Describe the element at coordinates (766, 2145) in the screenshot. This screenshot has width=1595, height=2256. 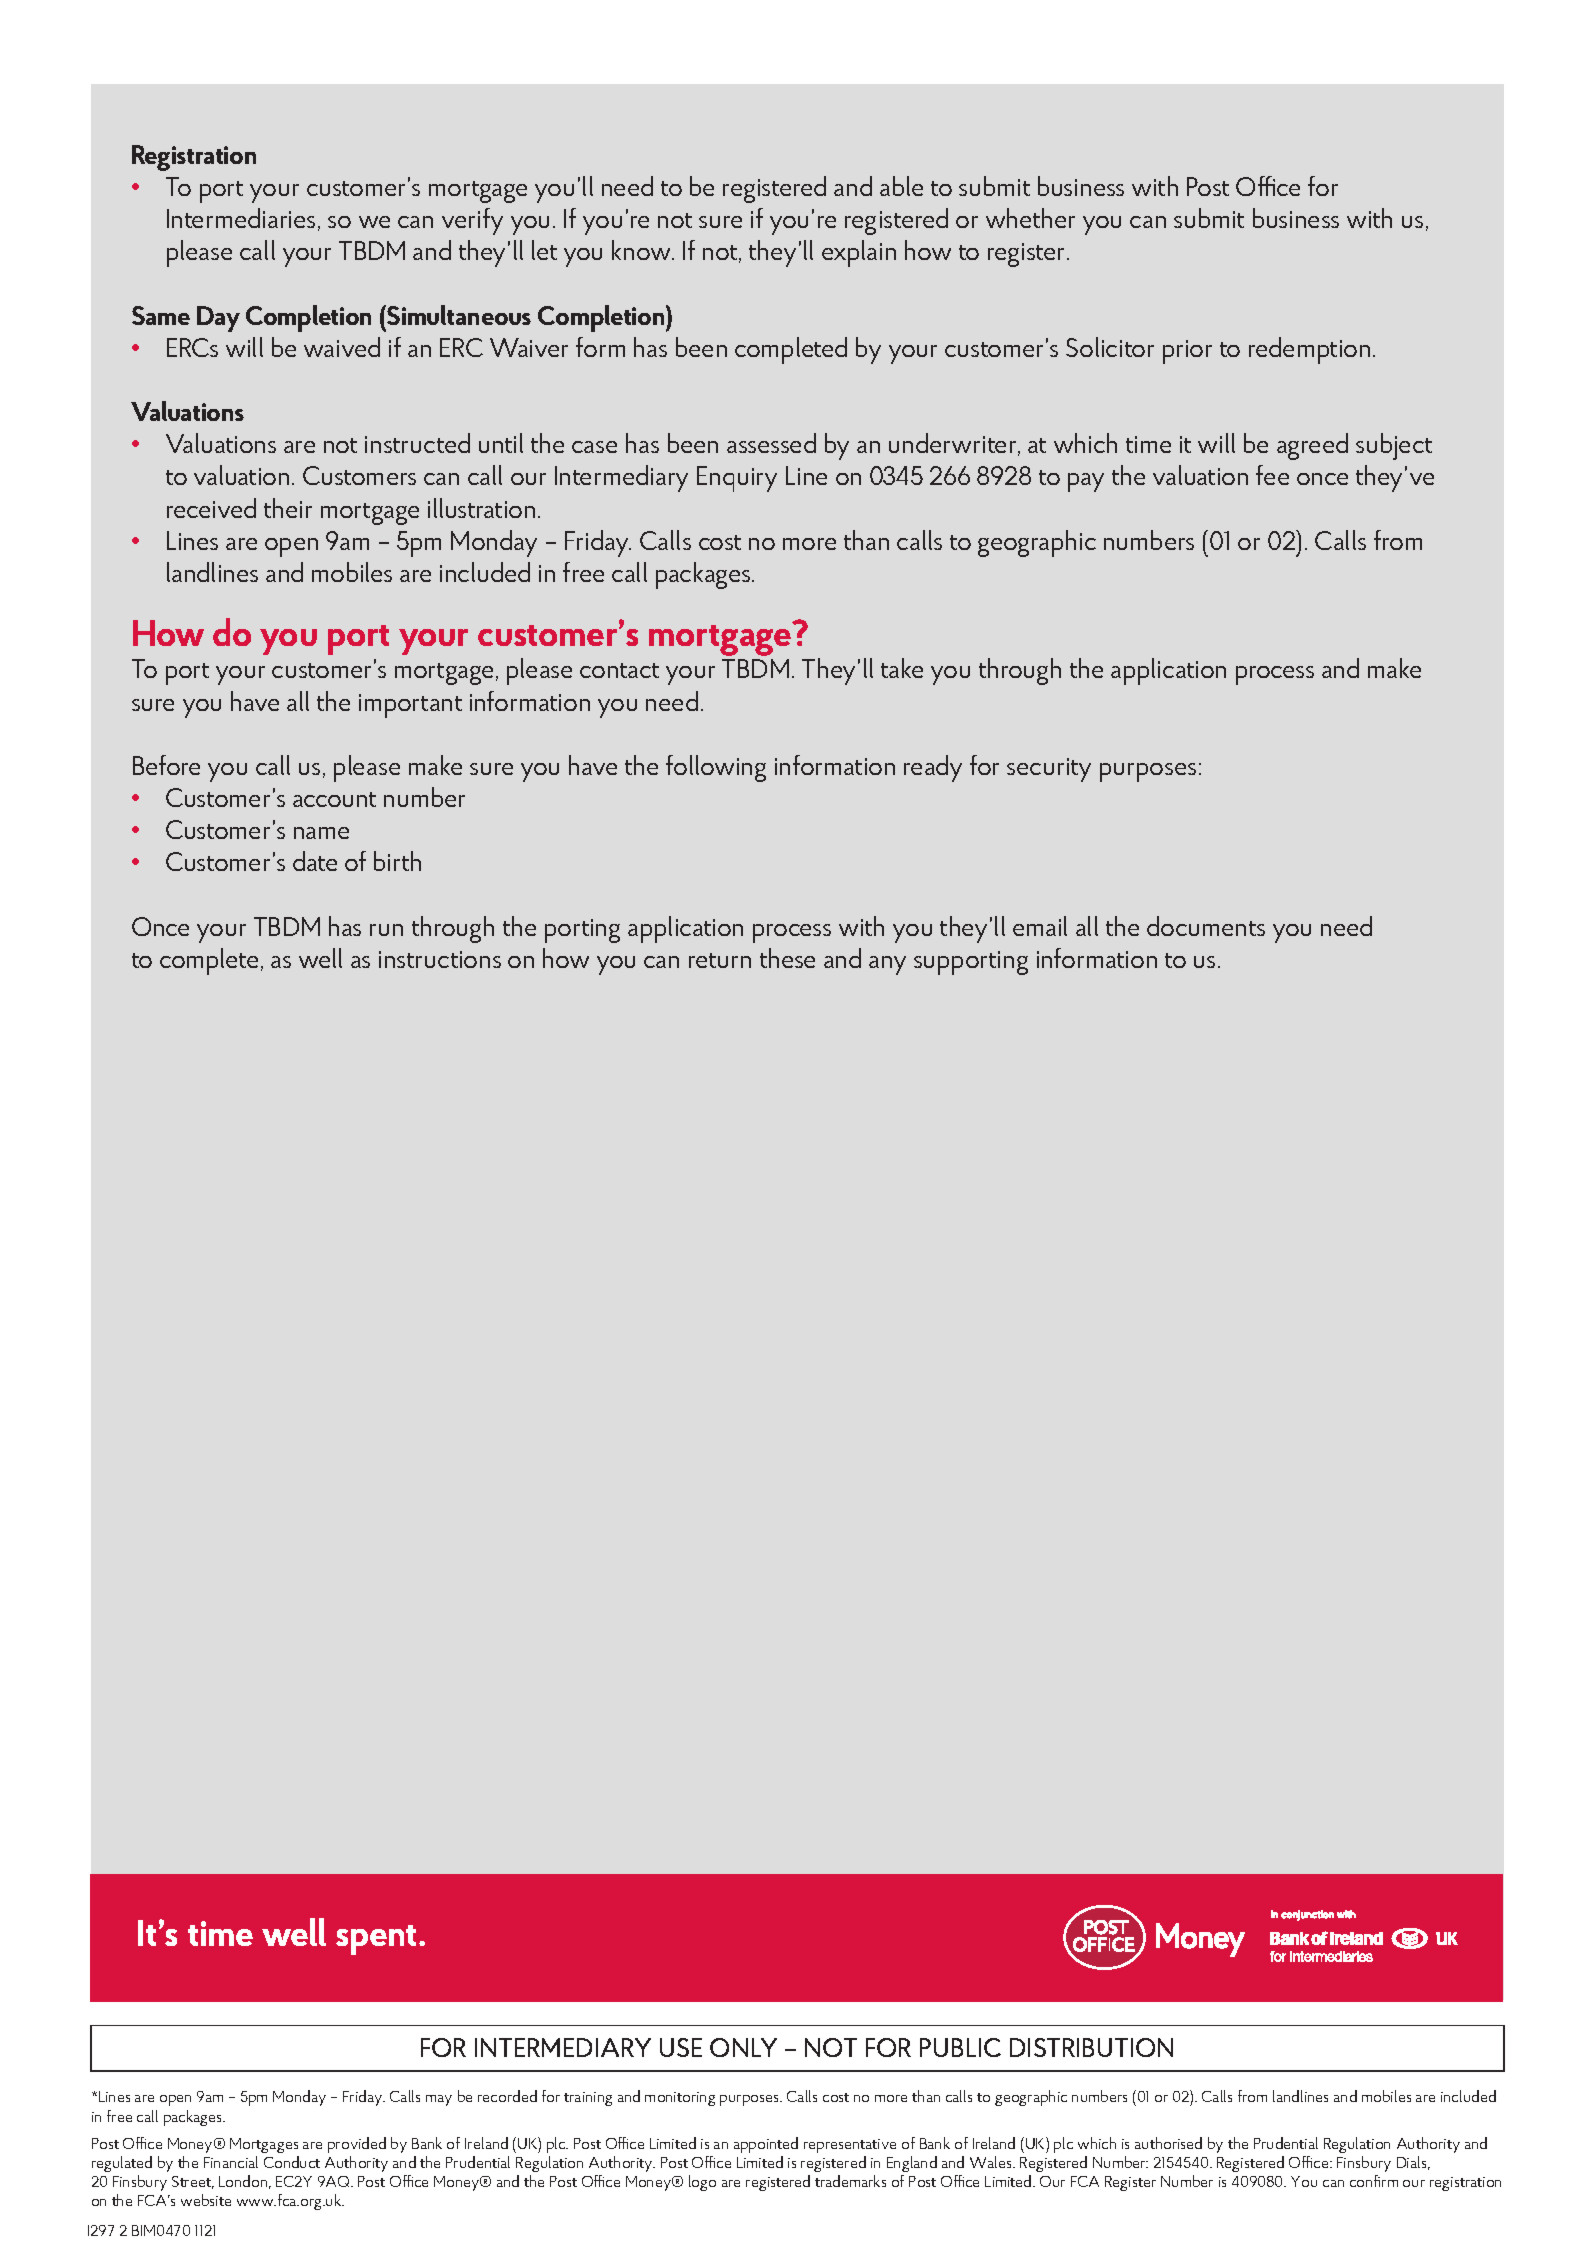
I see `appointed` at that location.
